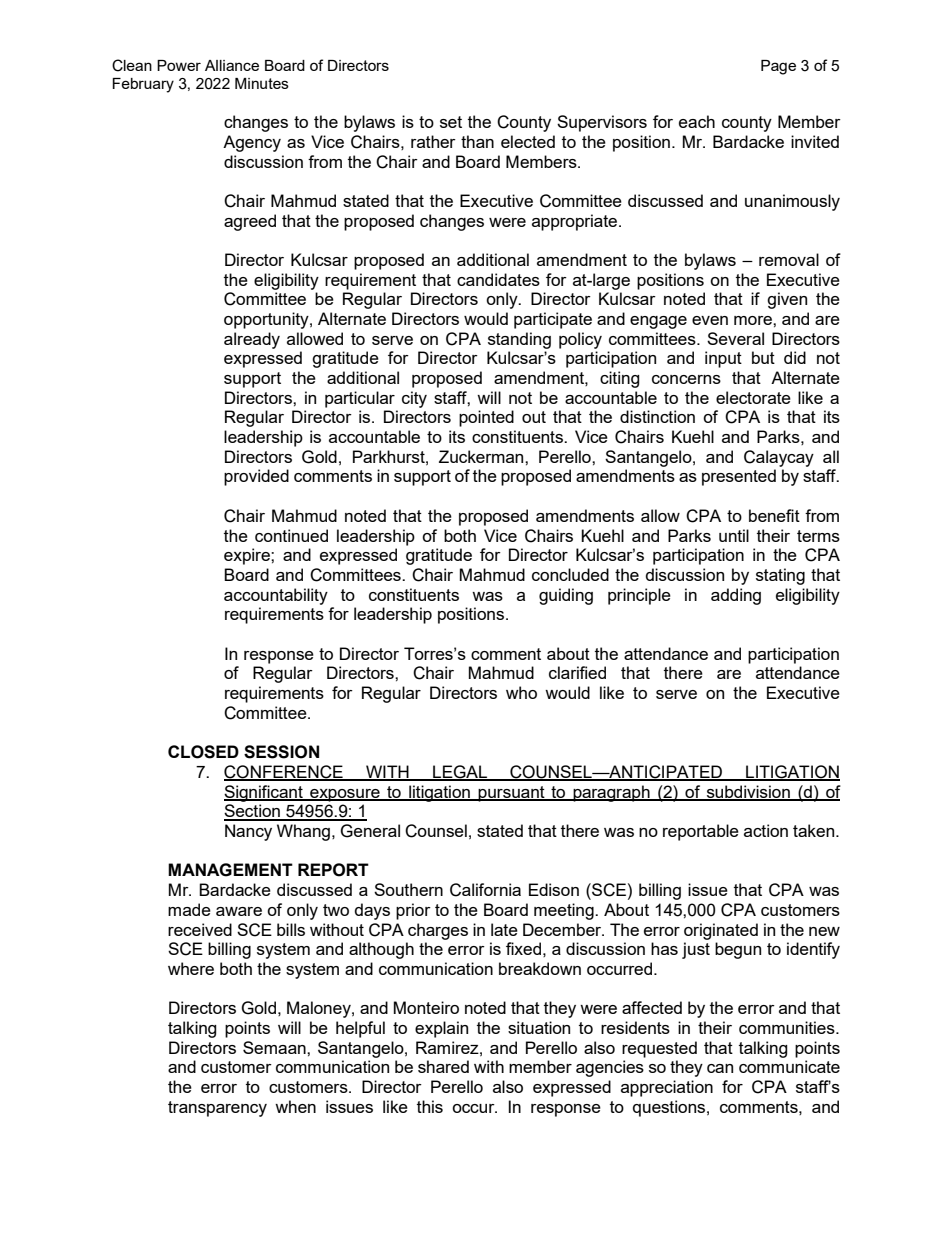 The width and height of the screenshot is (952, 1233). What do you see at coordinates (256, 477) in the screenshot?
I see `provided` at bounding box center [256, 477].
